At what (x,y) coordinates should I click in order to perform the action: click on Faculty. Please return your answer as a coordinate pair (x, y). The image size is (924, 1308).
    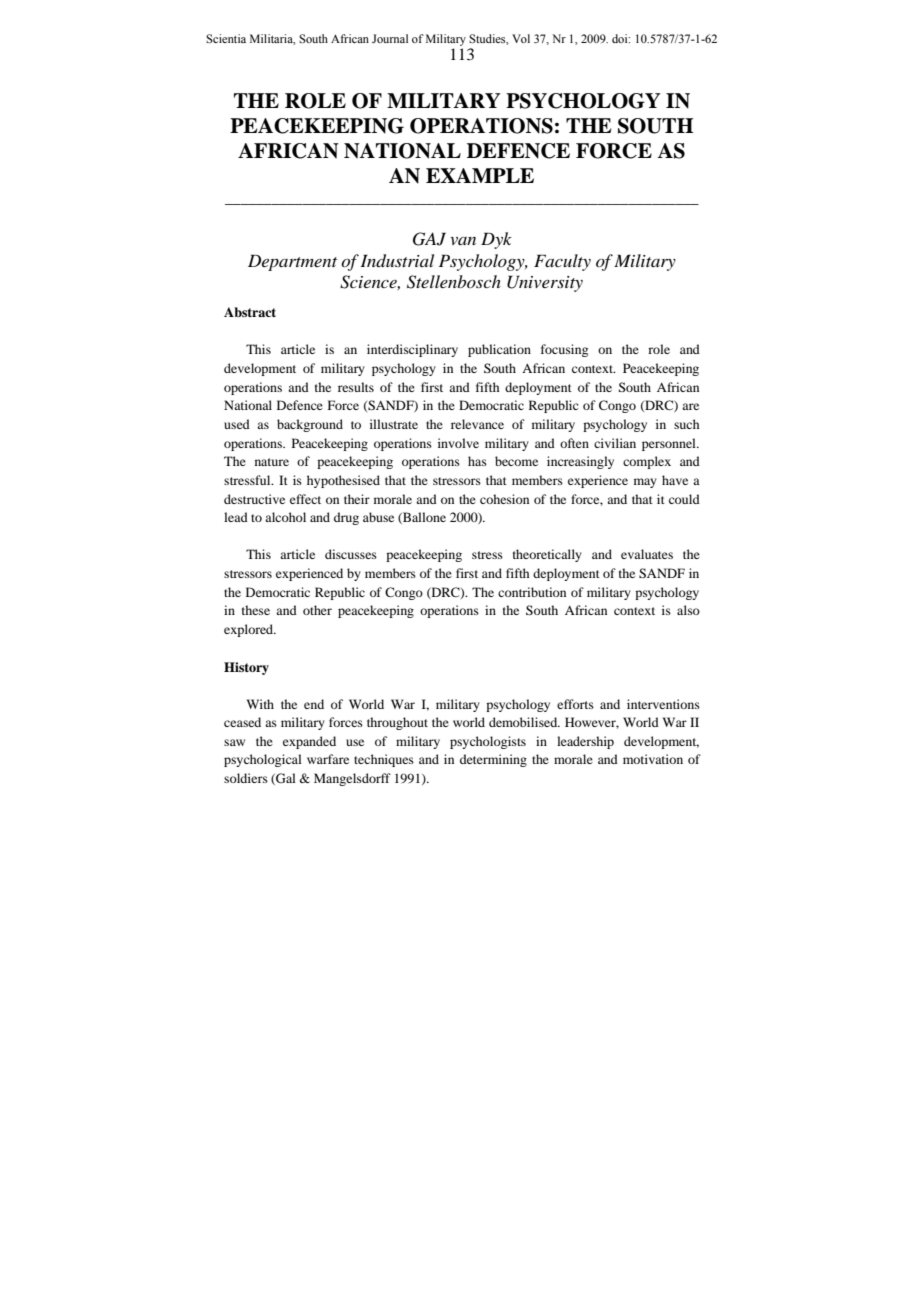
    Looking at the image, I should click on (562, 262).
